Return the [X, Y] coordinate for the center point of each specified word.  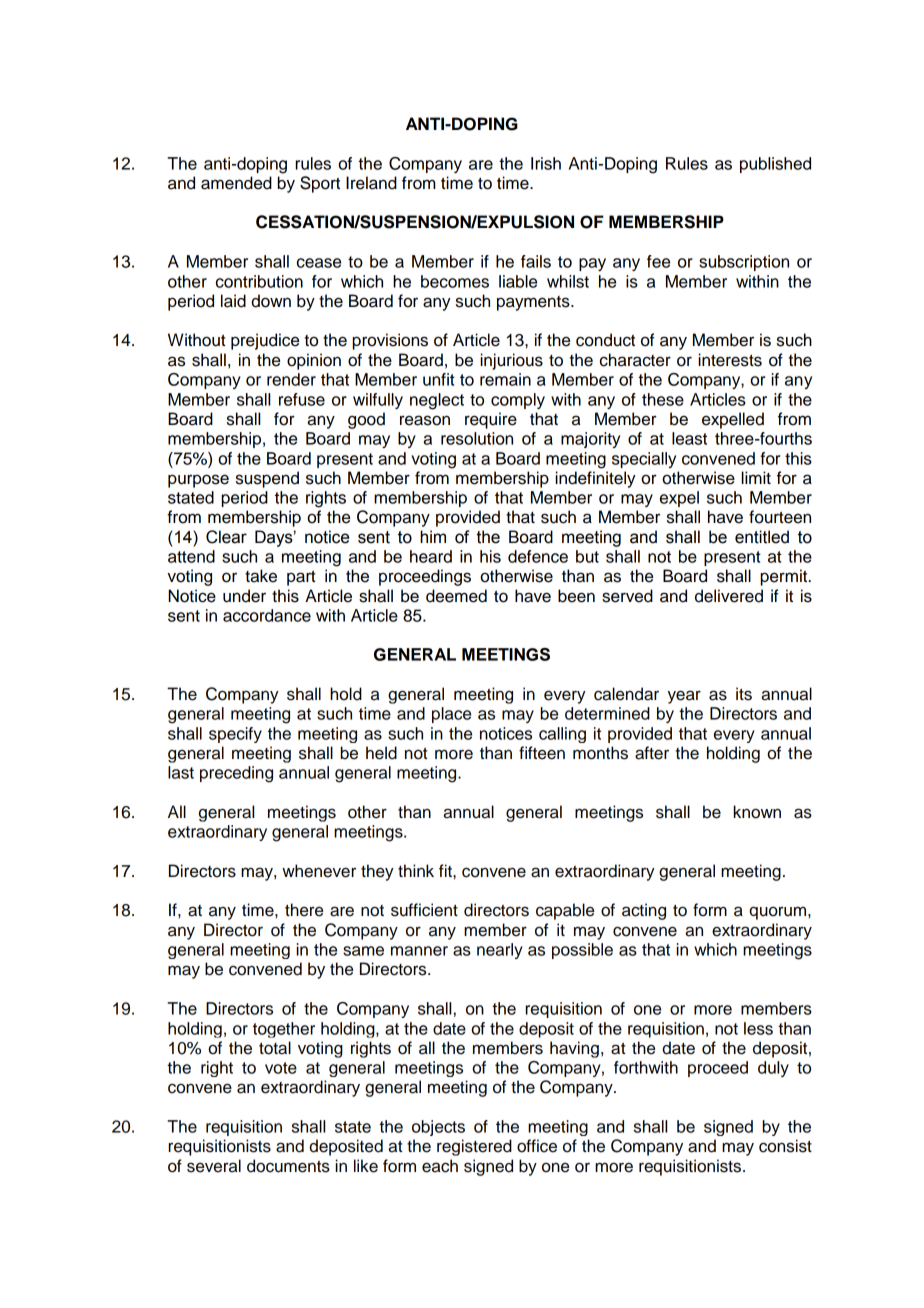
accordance [267, 615]
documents [288, 1166]
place [451, 715]
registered [474, 1147]
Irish [546, 163]
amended [236, 183]
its [744, 694]
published [775, 165]
